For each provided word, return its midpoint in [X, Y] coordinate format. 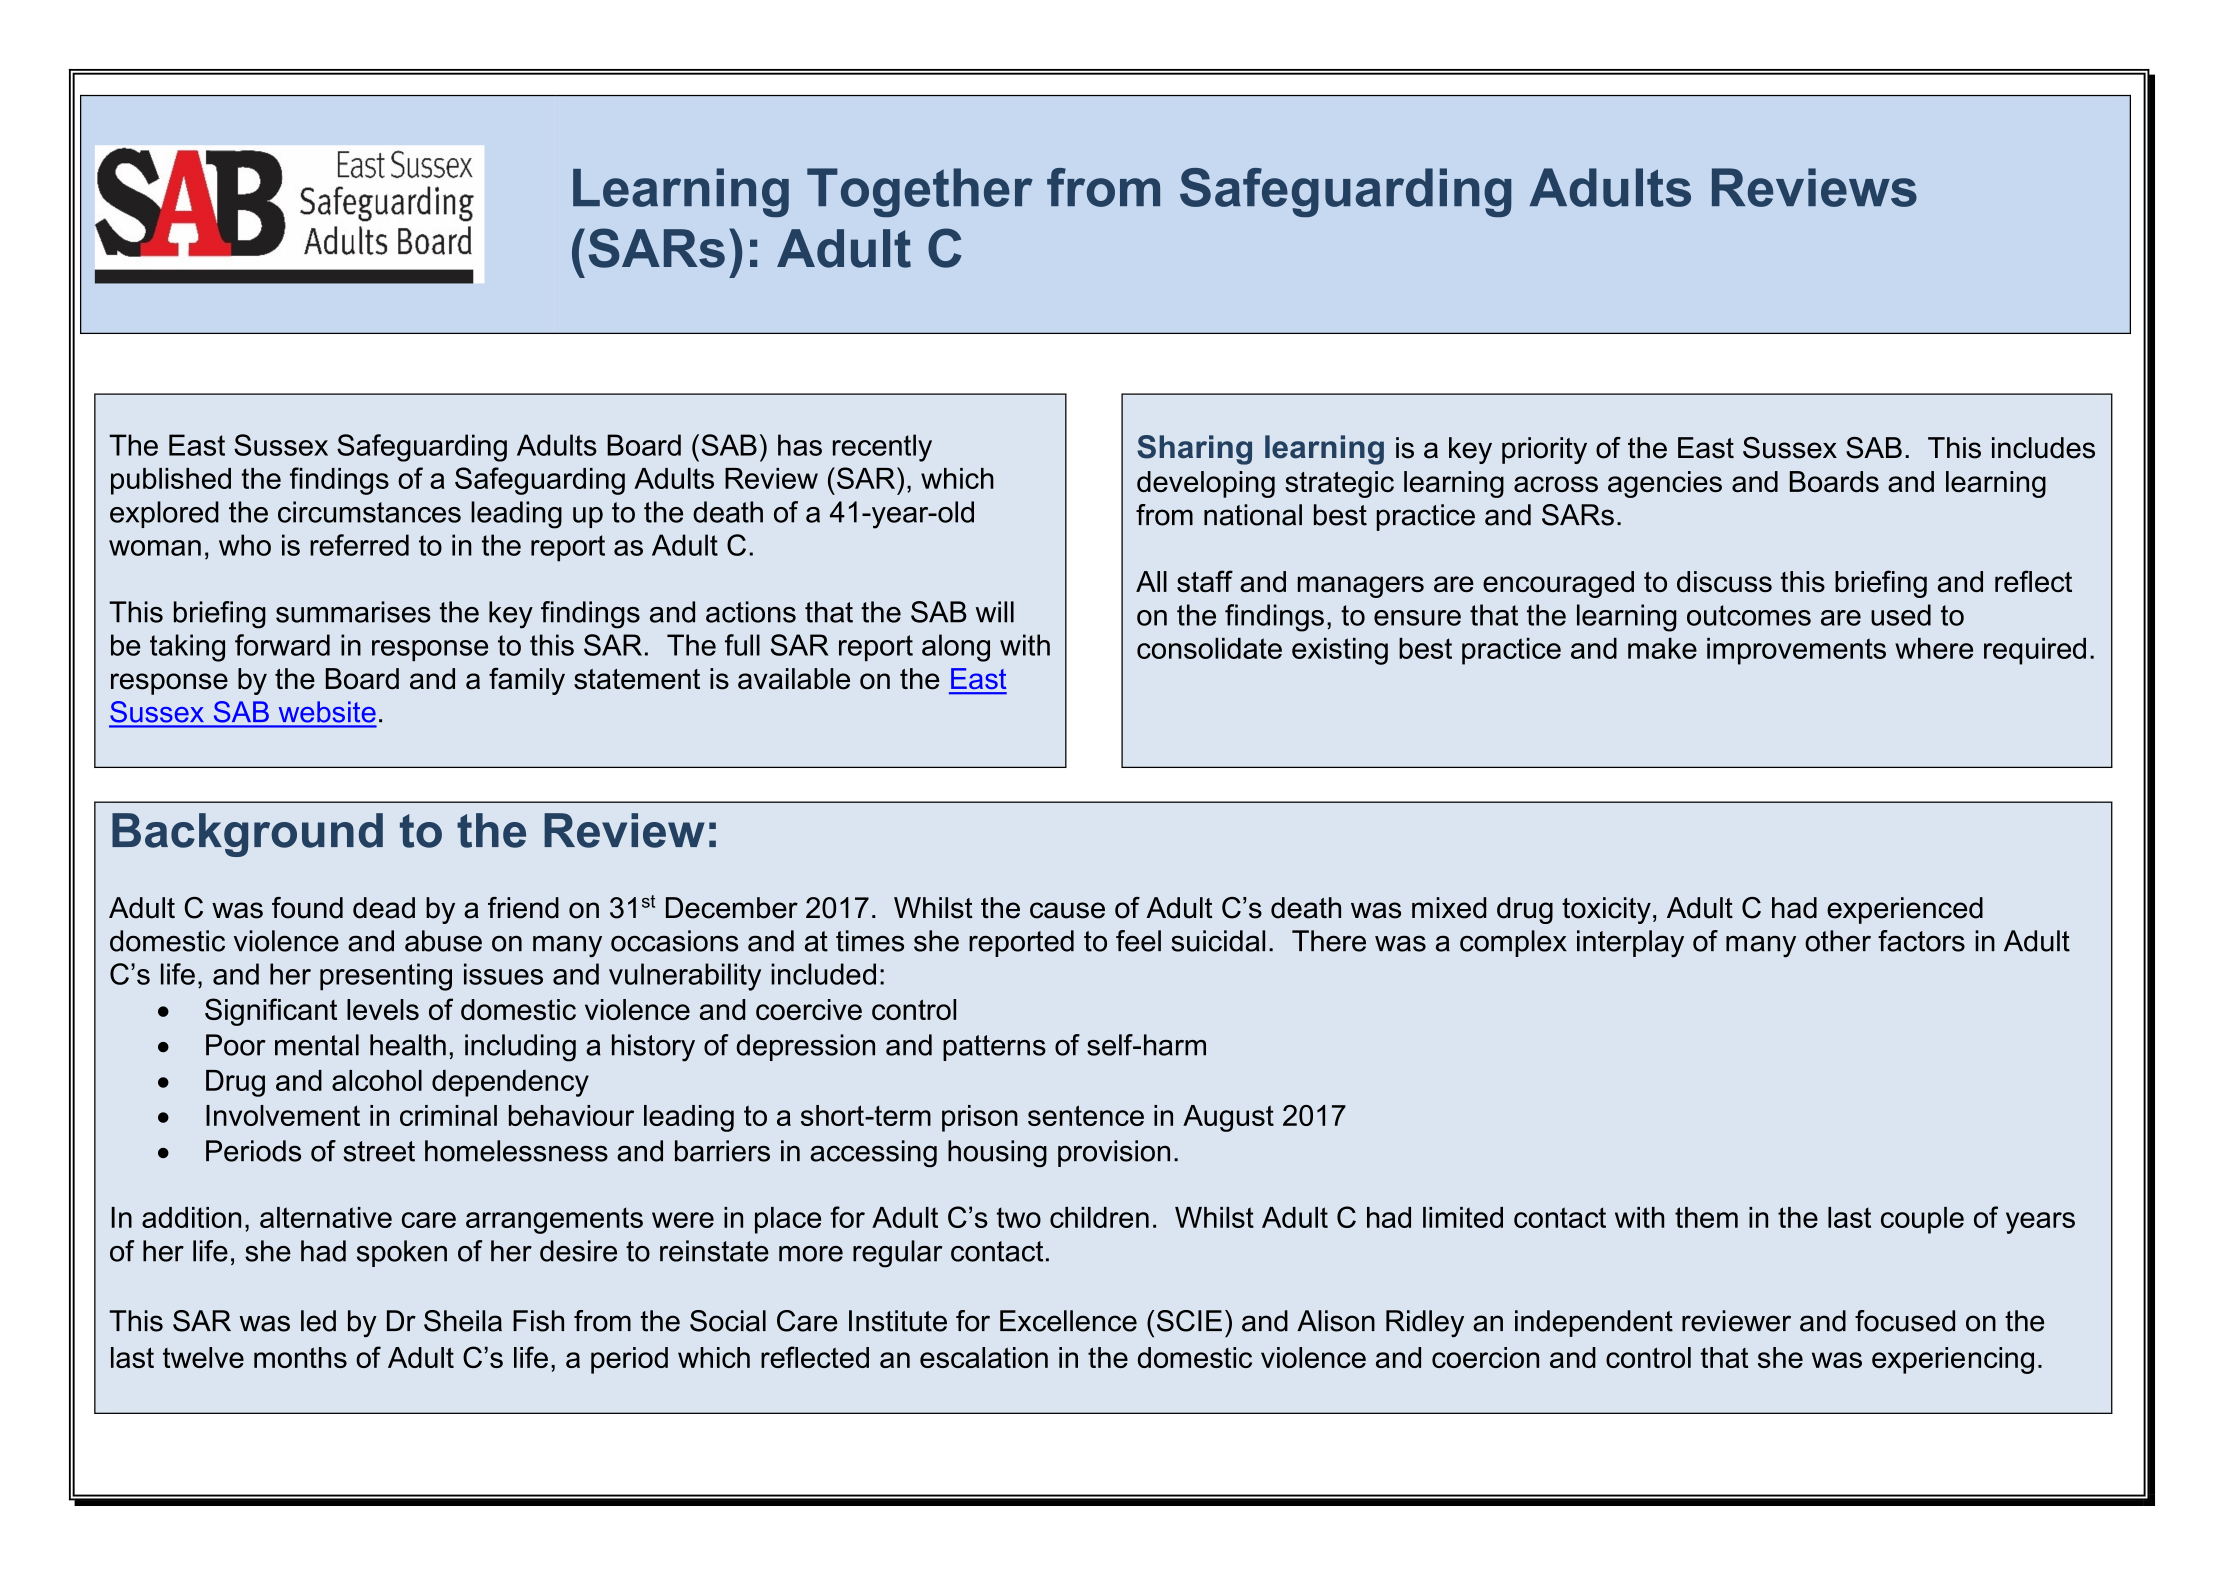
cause [1067, 910]
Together [920, 192]
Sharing [1194, 450]
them [1706, 1217]
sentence [1086, 1115]
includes [2043, 448]
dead [384, 908]
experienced [1905, 910]
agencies [1665, 484]
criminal [448, 1115]
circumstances [369, 512]
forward [282, 645]
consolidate [1209, 648]
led [318, 1321]
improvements [1796, 651]
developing [1206, 484]
